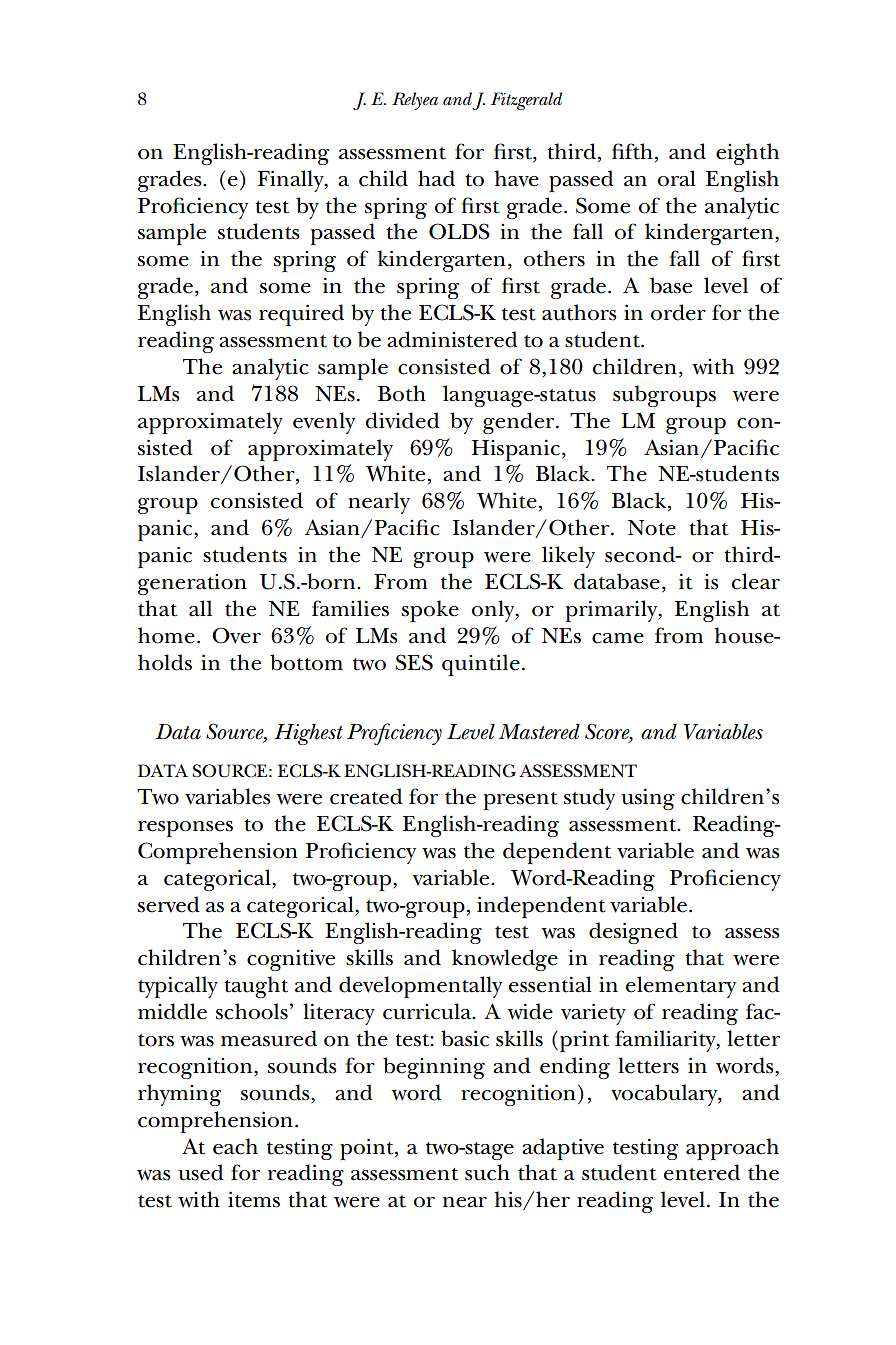 This screenshot has width=896, height=1345. What do you see at coordinates (648, 799) in the screenshot?
I see `using` at bounding box center [648, 799].
